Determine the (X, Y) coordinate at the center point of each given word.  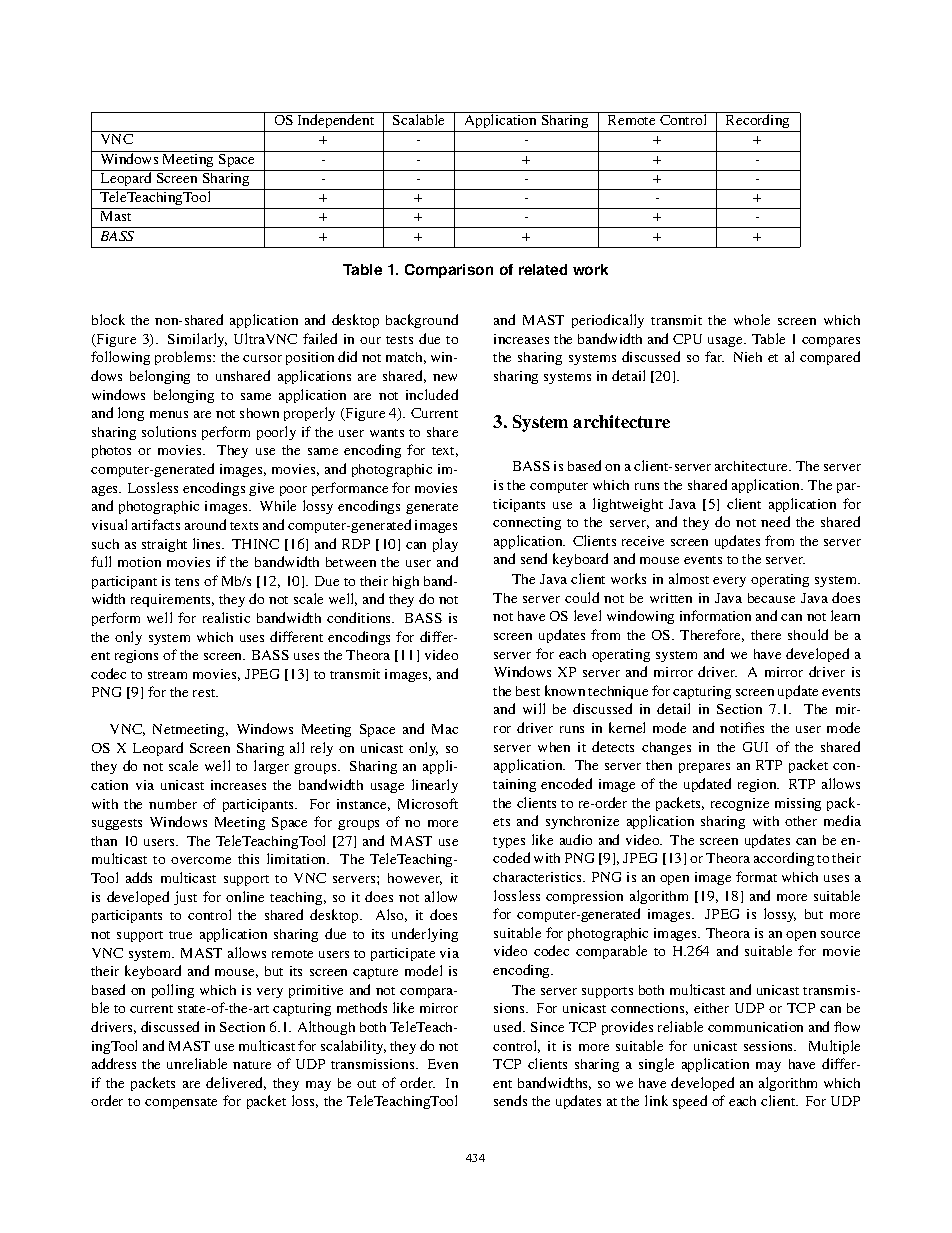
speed (690, 1102)
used (509, 1026)
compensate (181, 1103)
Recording (758, 123)
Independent (336, 123)
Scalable (418, 119)
